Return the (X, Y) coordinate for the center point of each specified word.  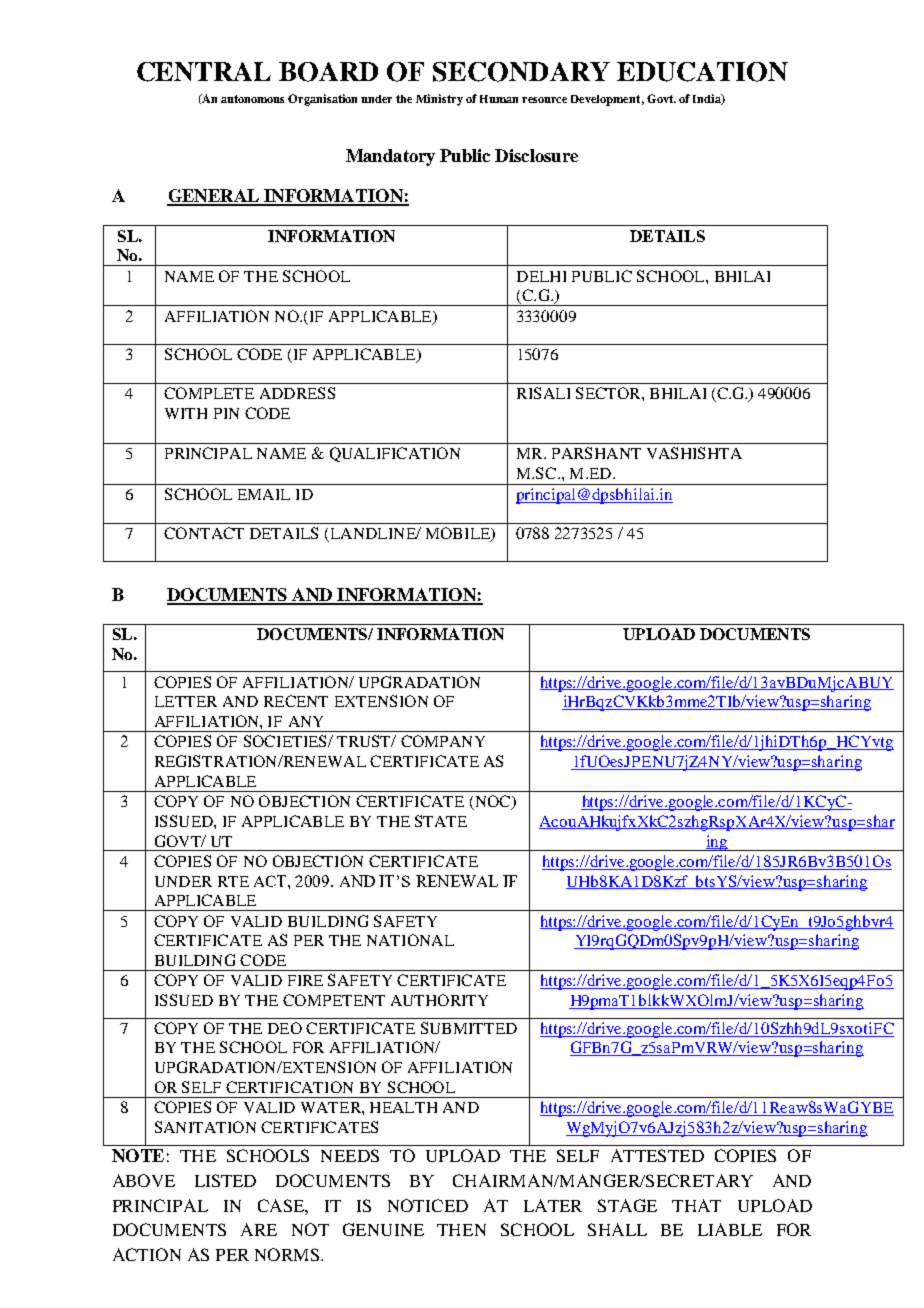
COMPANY (443, 741)
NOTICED (428, 1205)
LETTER (186, 701)
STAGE (627, 1205)
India (708, 99)
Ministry (439, 100)
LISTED (225, 1180)
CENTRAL (204, 72)
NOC (493, 802)
